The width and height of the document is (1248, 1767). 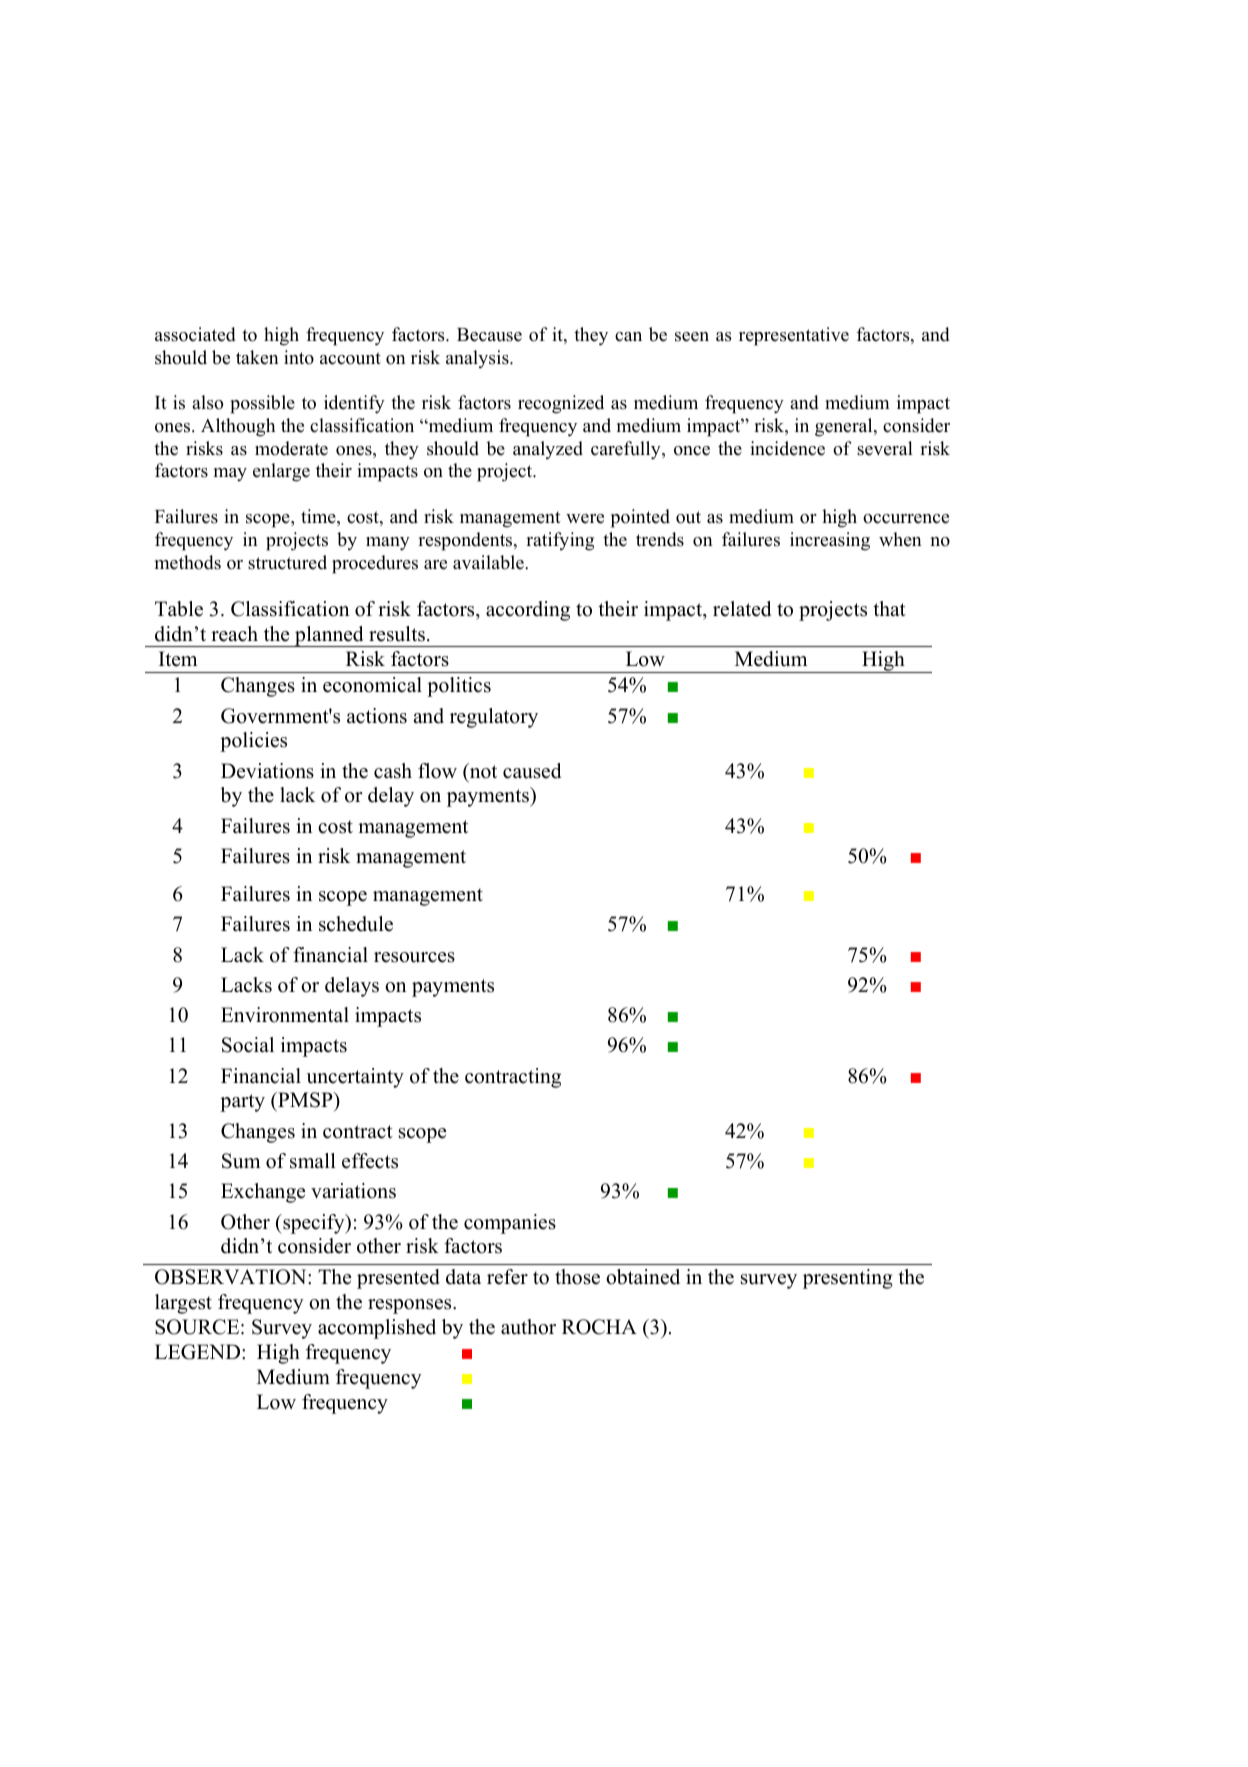 What do you see at coordinates (232, 1277) in the document?
I see `OBSERVATION` at bounding box center [232, 1277].
